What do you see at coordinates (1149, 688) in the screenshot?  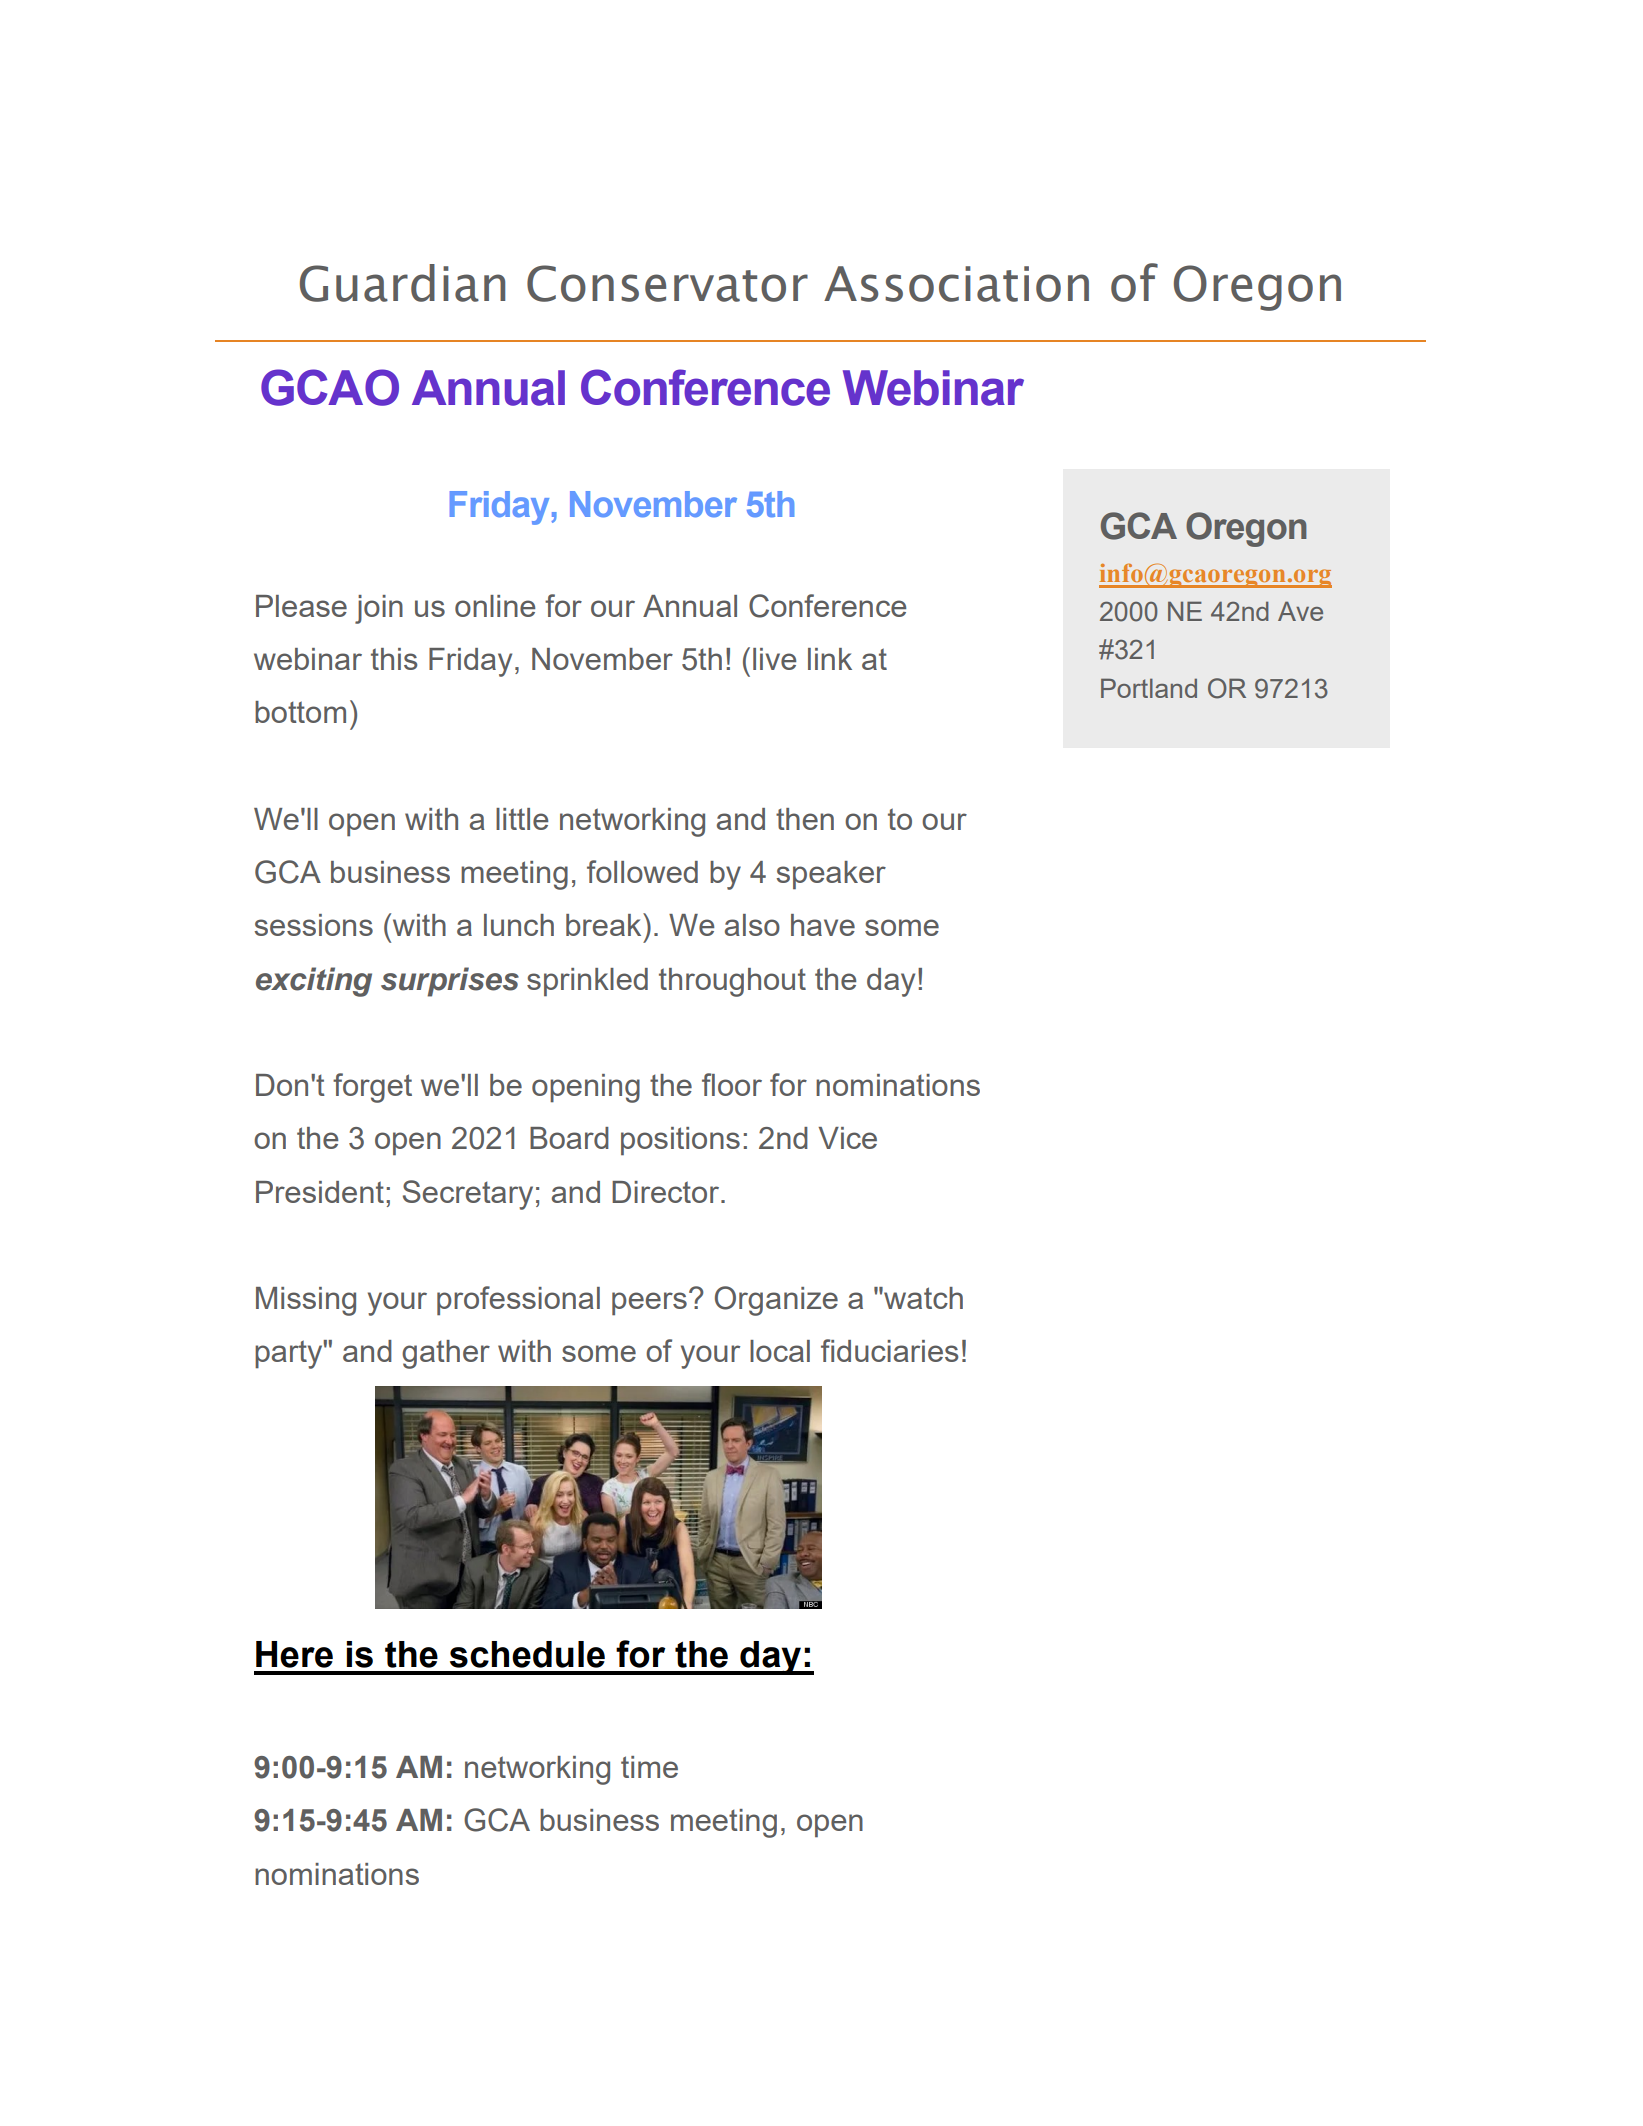 I see `Portland` at bounding box center [1149, 688].
